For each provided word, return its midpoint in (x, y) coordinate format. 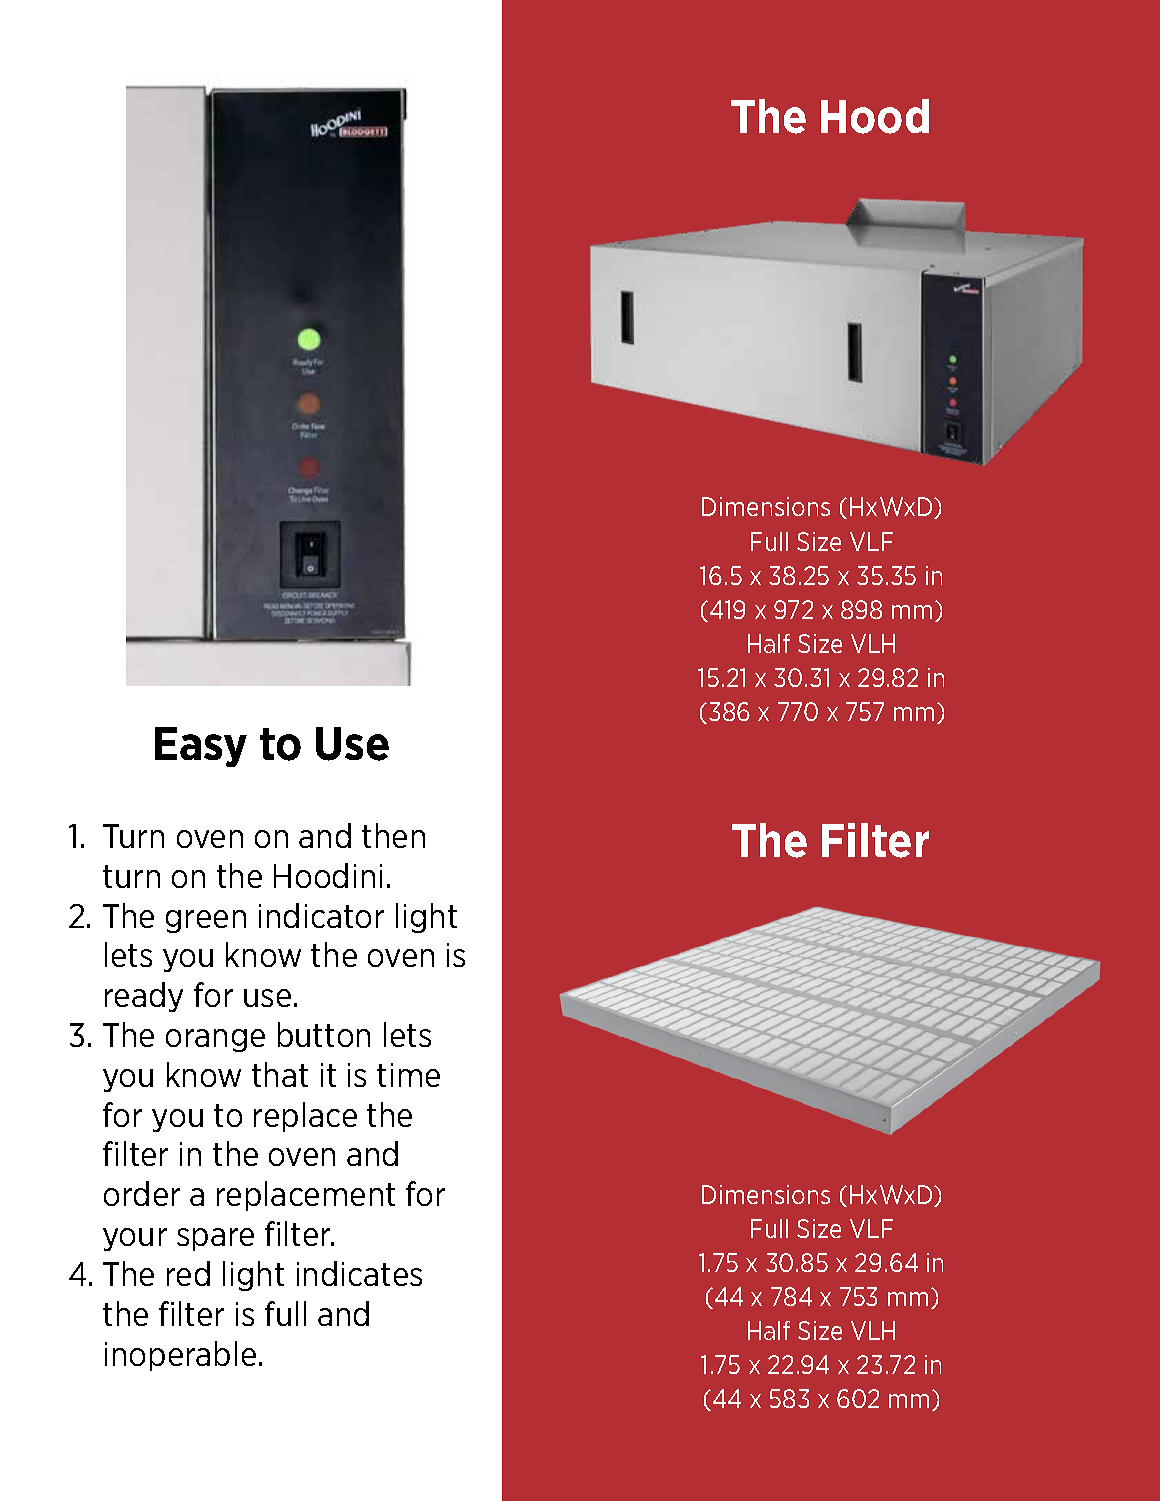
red (188, 1273)
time (408, 1075)
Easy (201, 747)
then (393, 835)
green (206, 921)
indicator (321, 915)
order (142, 1193)
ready (144, 997)
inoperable (180, 1356)
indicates (359, 1273)
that (280, 1074)
